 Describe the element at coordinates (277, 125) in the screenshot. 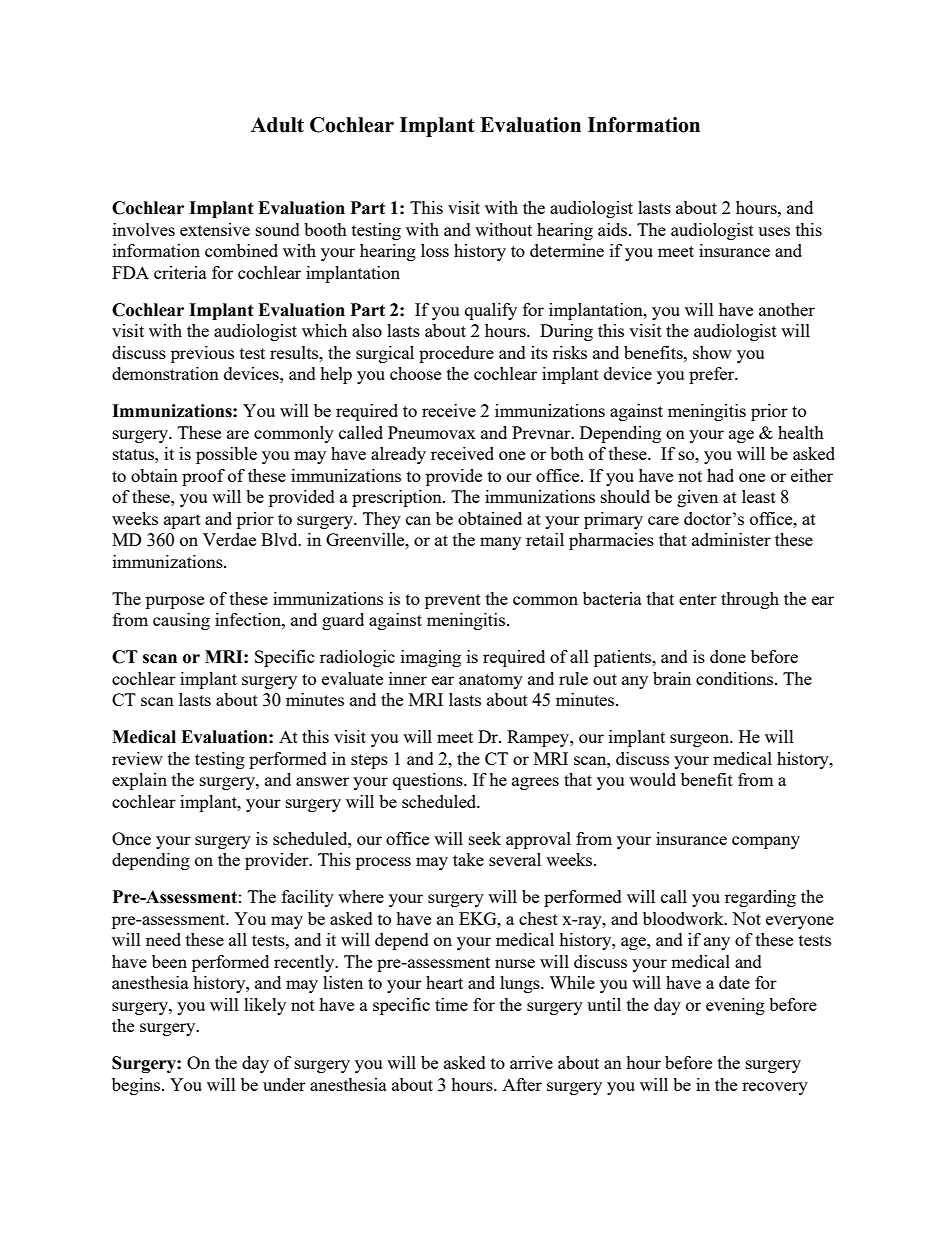

I see `Adult` at that location.
